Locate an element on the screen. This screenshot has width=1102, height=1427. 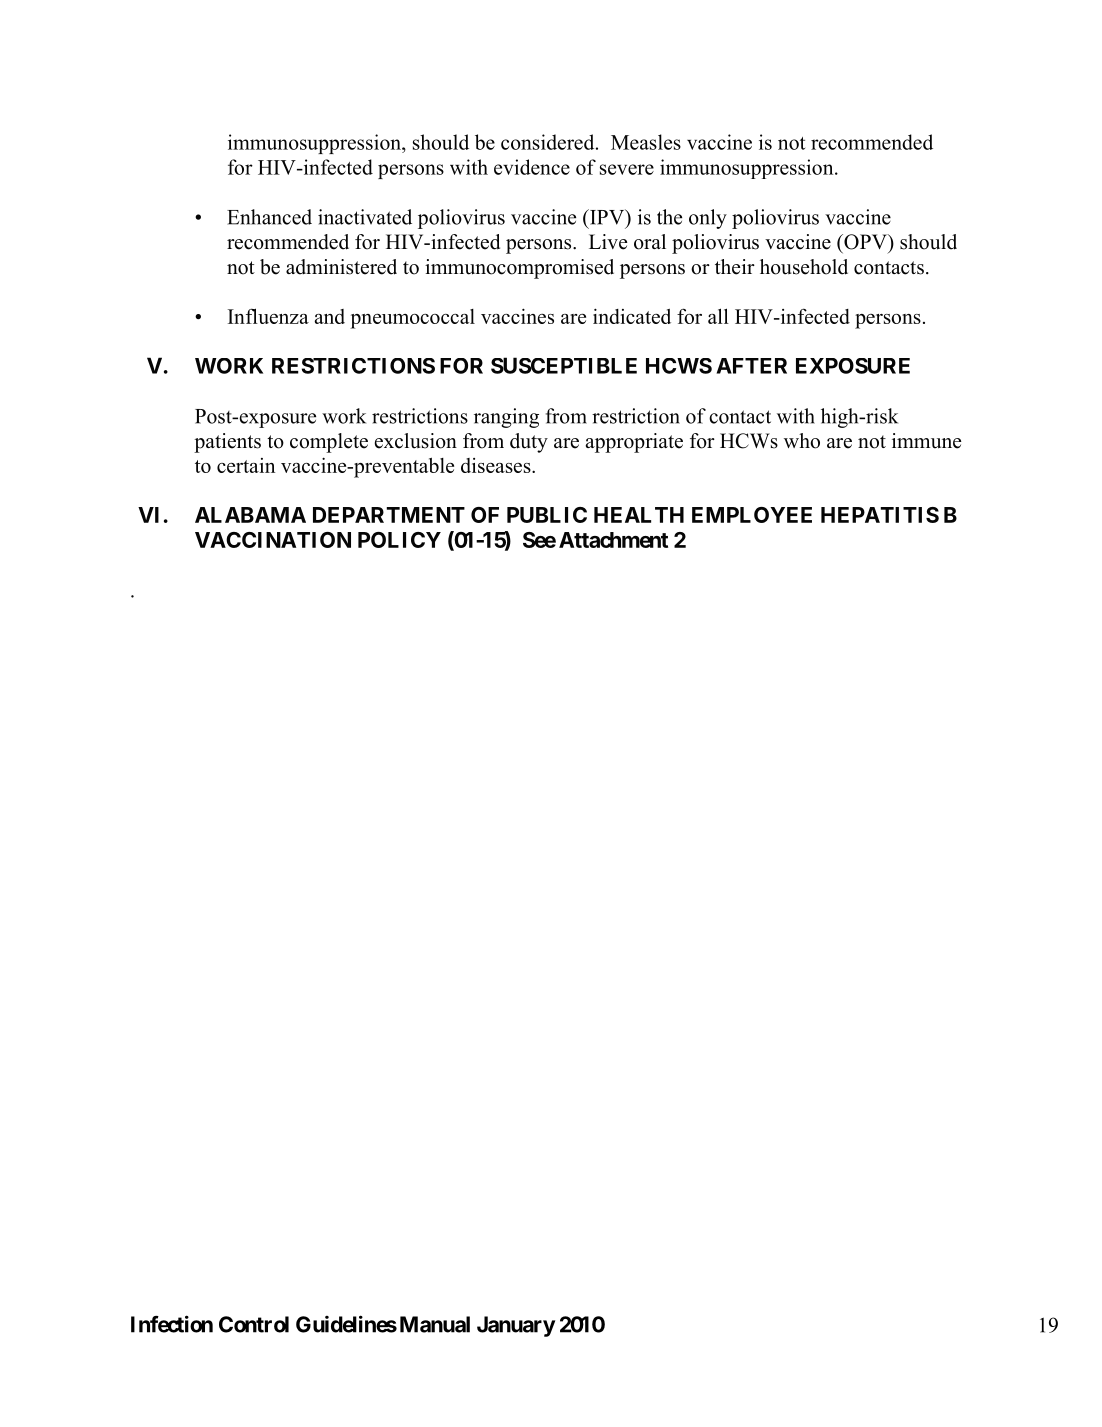
Manual is located at coordinates (435, 1324).
